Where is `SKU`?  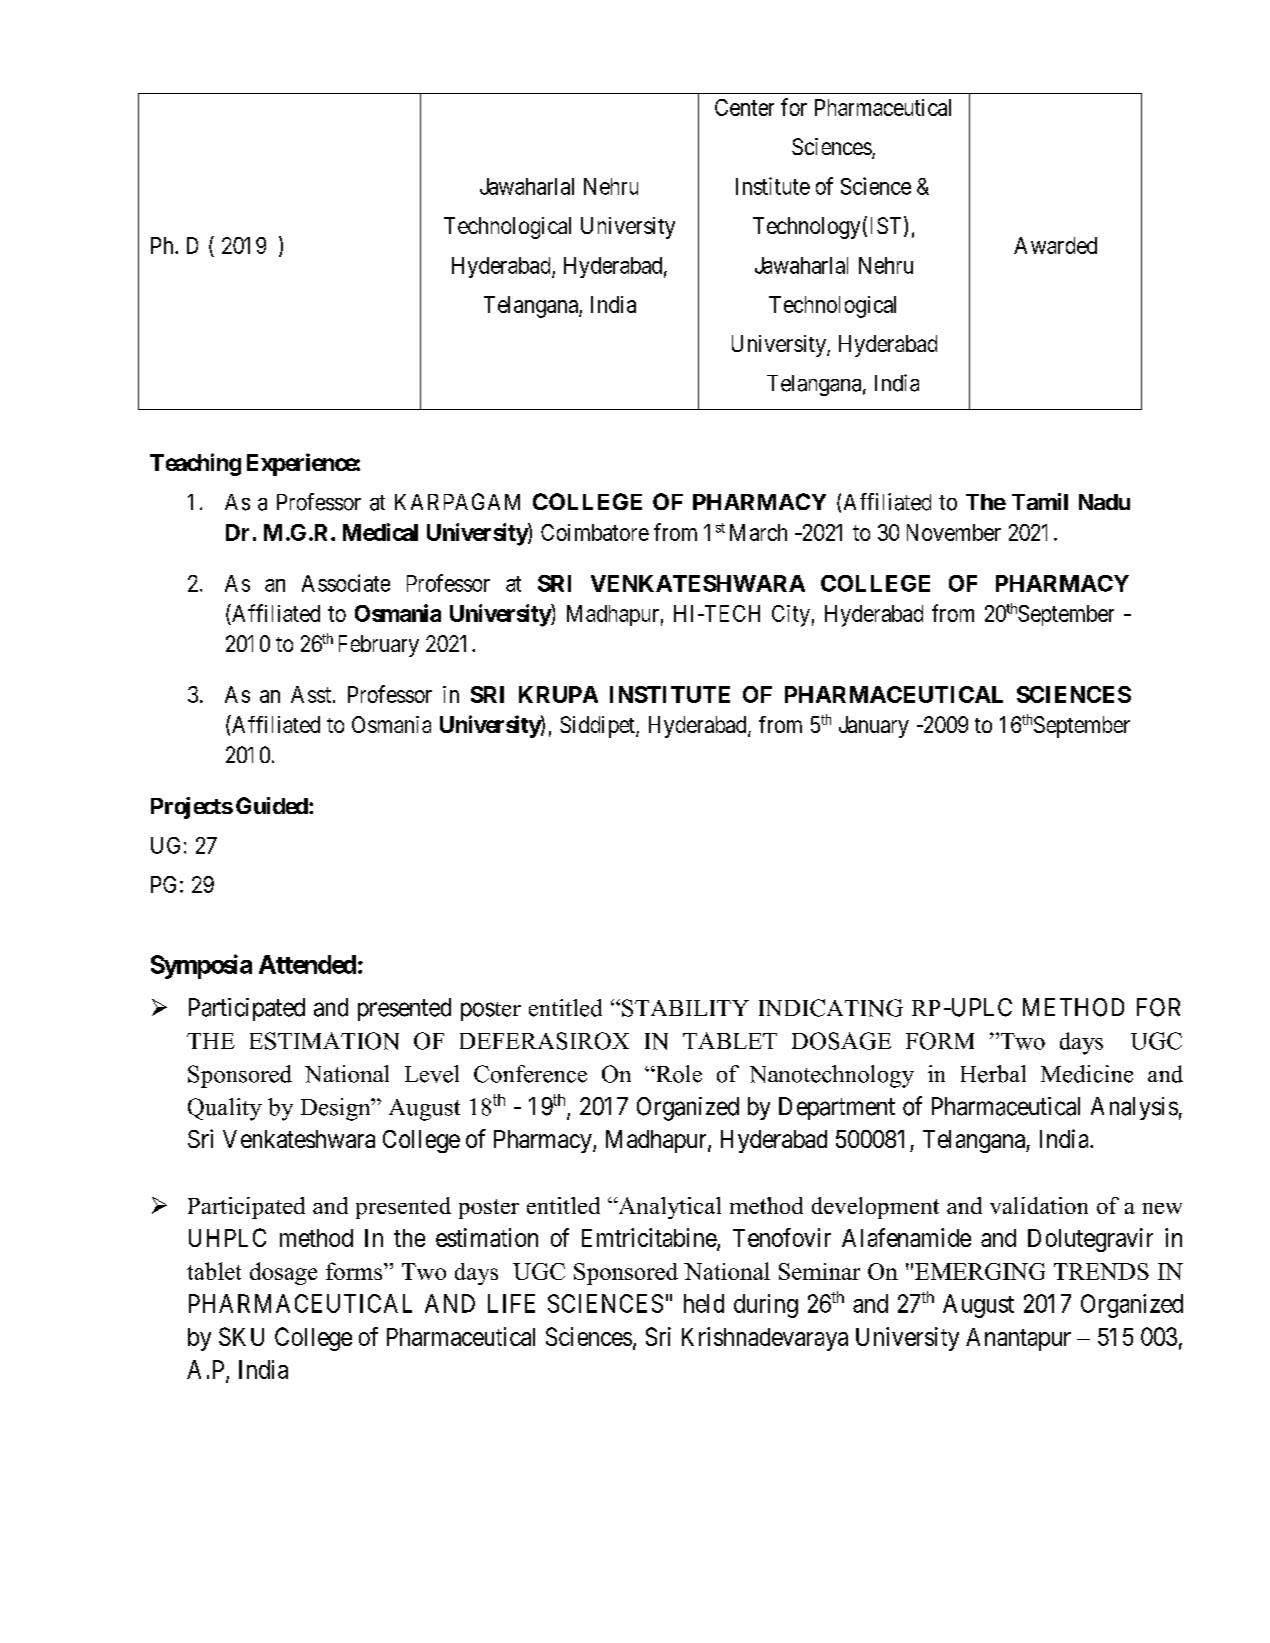
SKU is located at coordinates (241, 1336).
